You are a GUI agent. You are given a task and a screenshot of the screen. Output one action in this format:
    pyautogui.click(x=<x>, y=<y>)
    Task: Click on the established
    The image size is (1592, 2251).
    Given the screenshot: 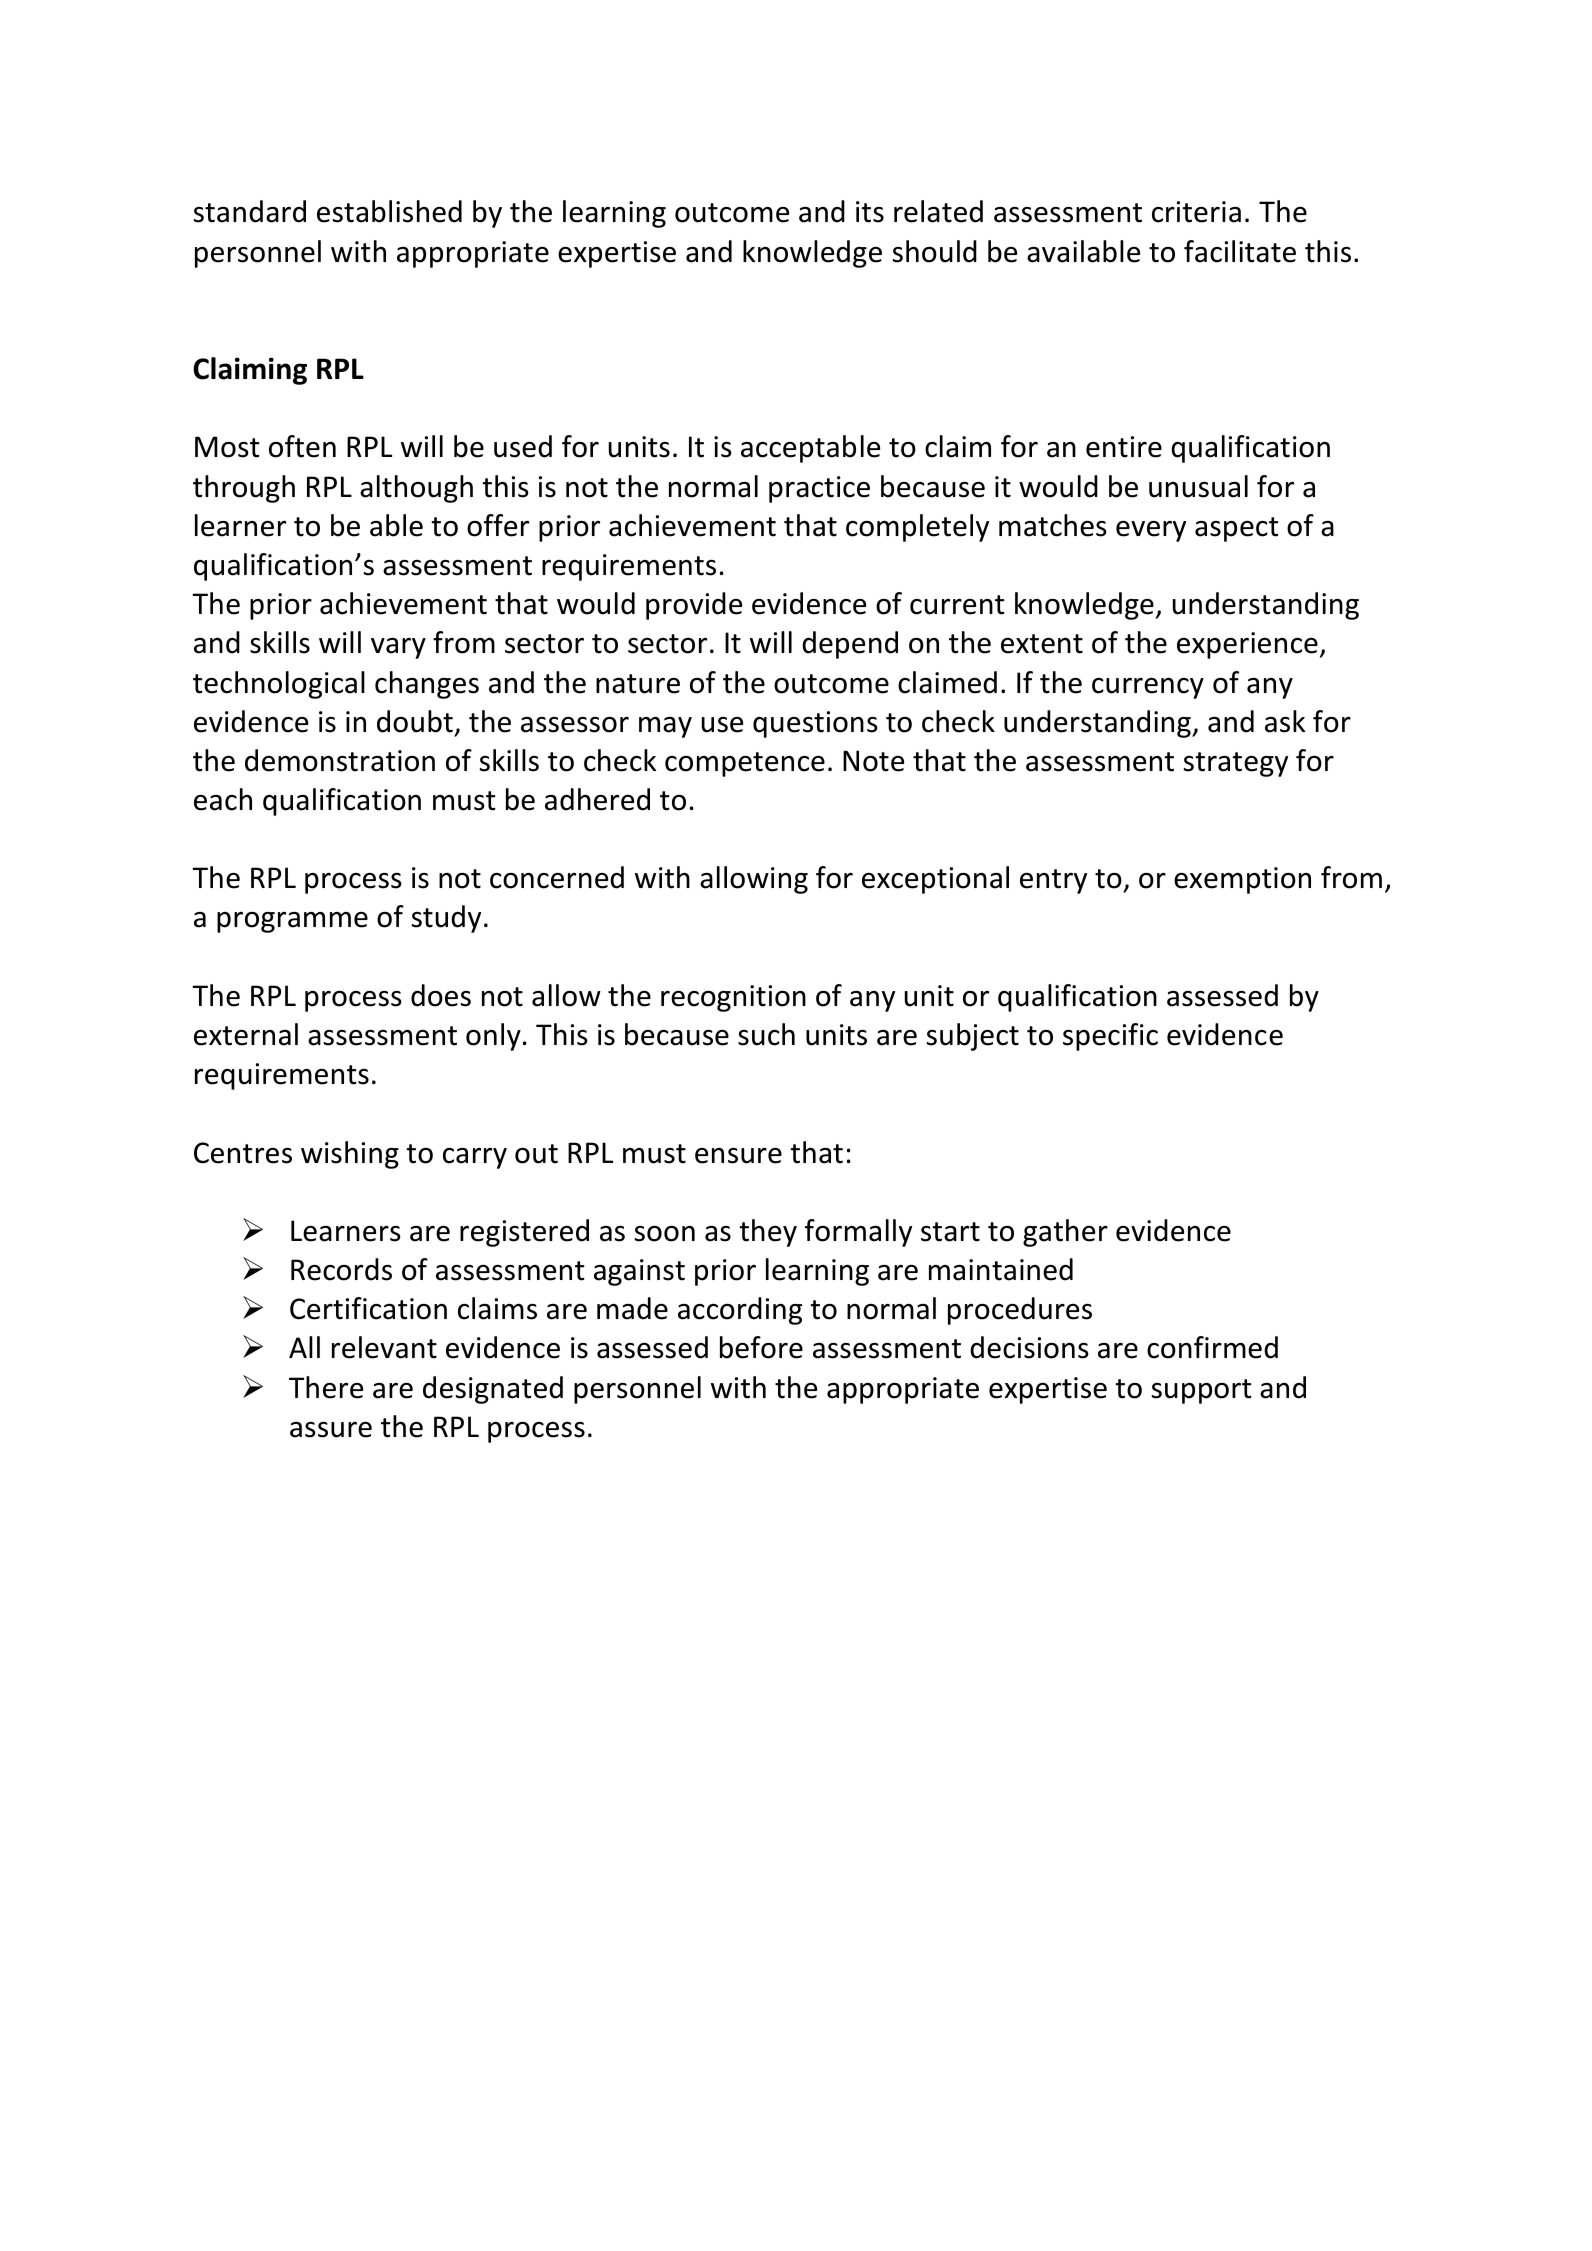 What is the action you would take?
    pyautogui.click(x=389, y=211)
